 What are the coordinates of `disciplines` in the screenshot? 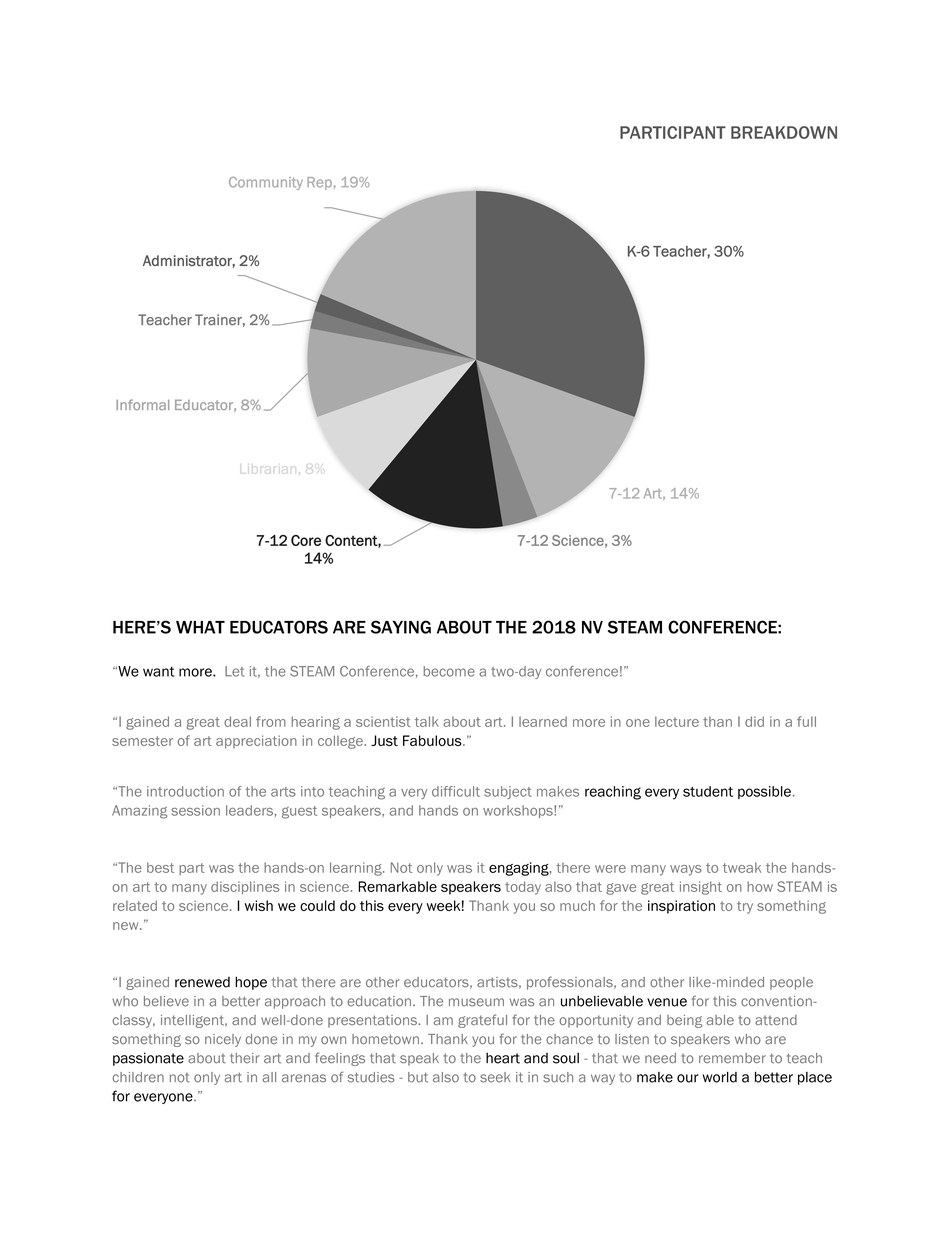 It's located at (245, 887).
